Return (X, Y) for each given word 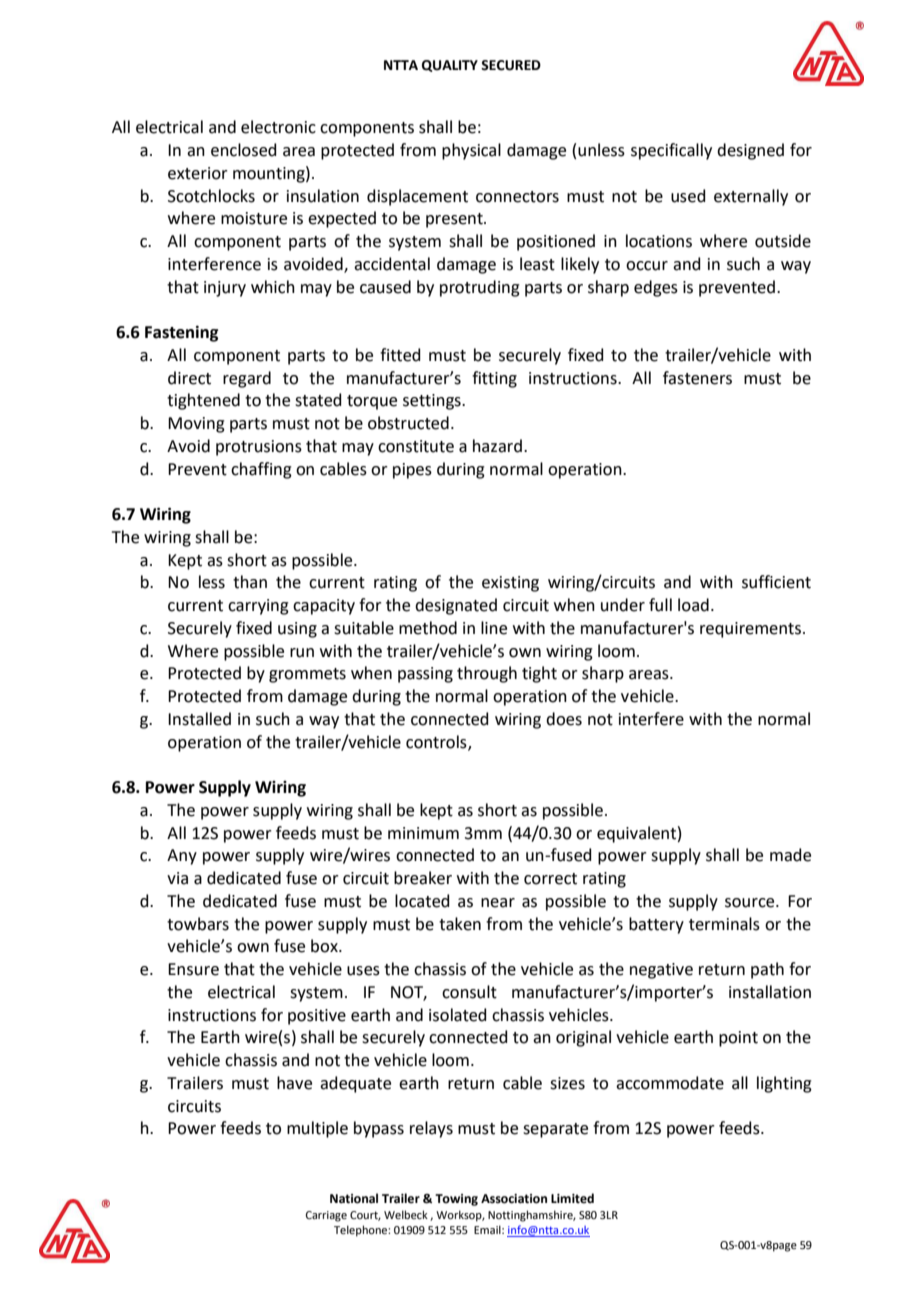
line (494, 628)
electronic (278, 127)
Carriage (326, 1216)
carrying (258, 607)
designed (750, 151)
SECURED (511, 65)
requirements (752, 630)
